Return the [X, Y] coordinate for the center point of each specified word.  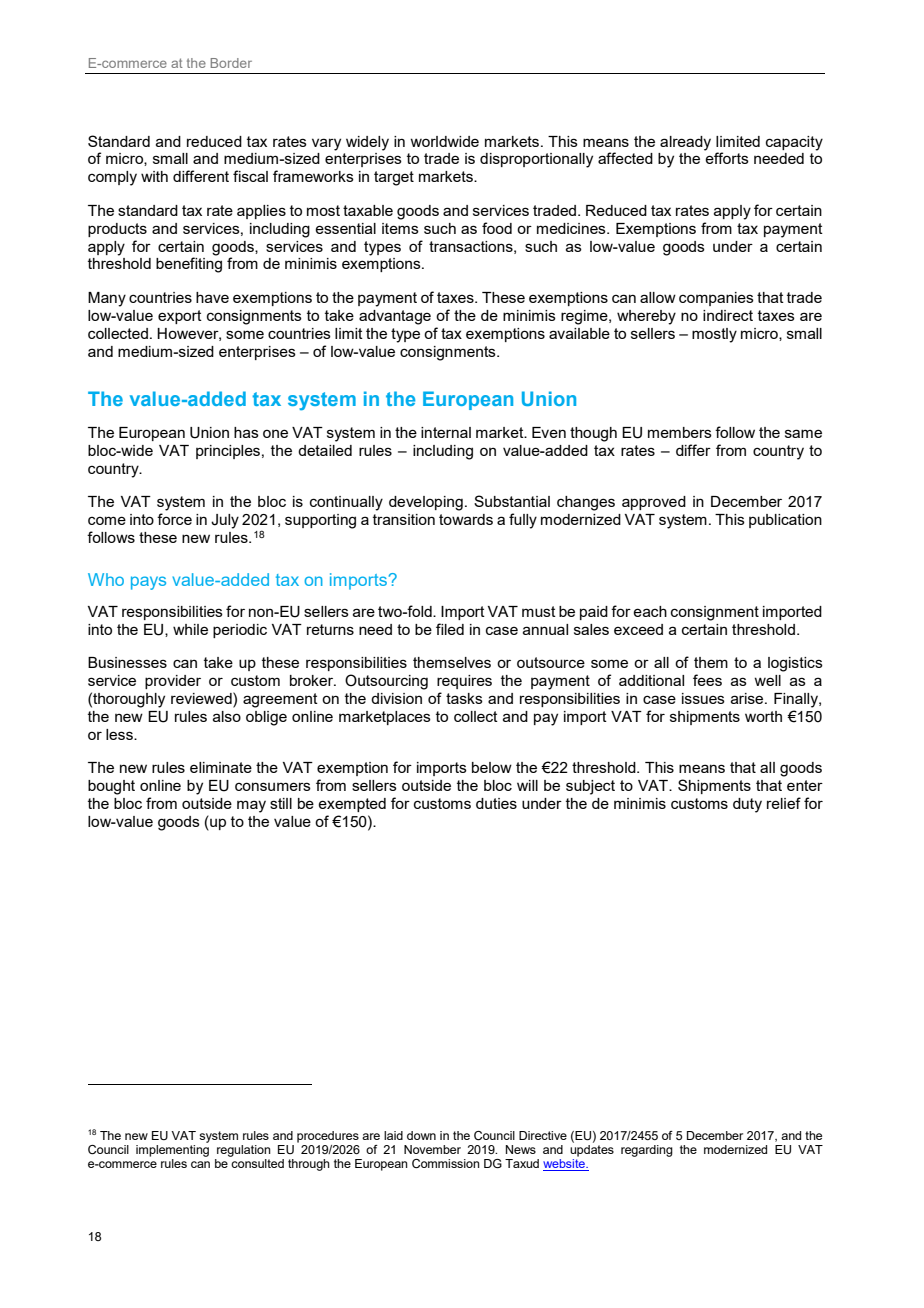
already [685, 143]
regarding [647, 1151]
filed [450, 629]
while [190, 629]
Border [231, 63]
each [650, 611]
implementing [172, 1151]
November [432, 1149]
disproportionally [536, 160]
